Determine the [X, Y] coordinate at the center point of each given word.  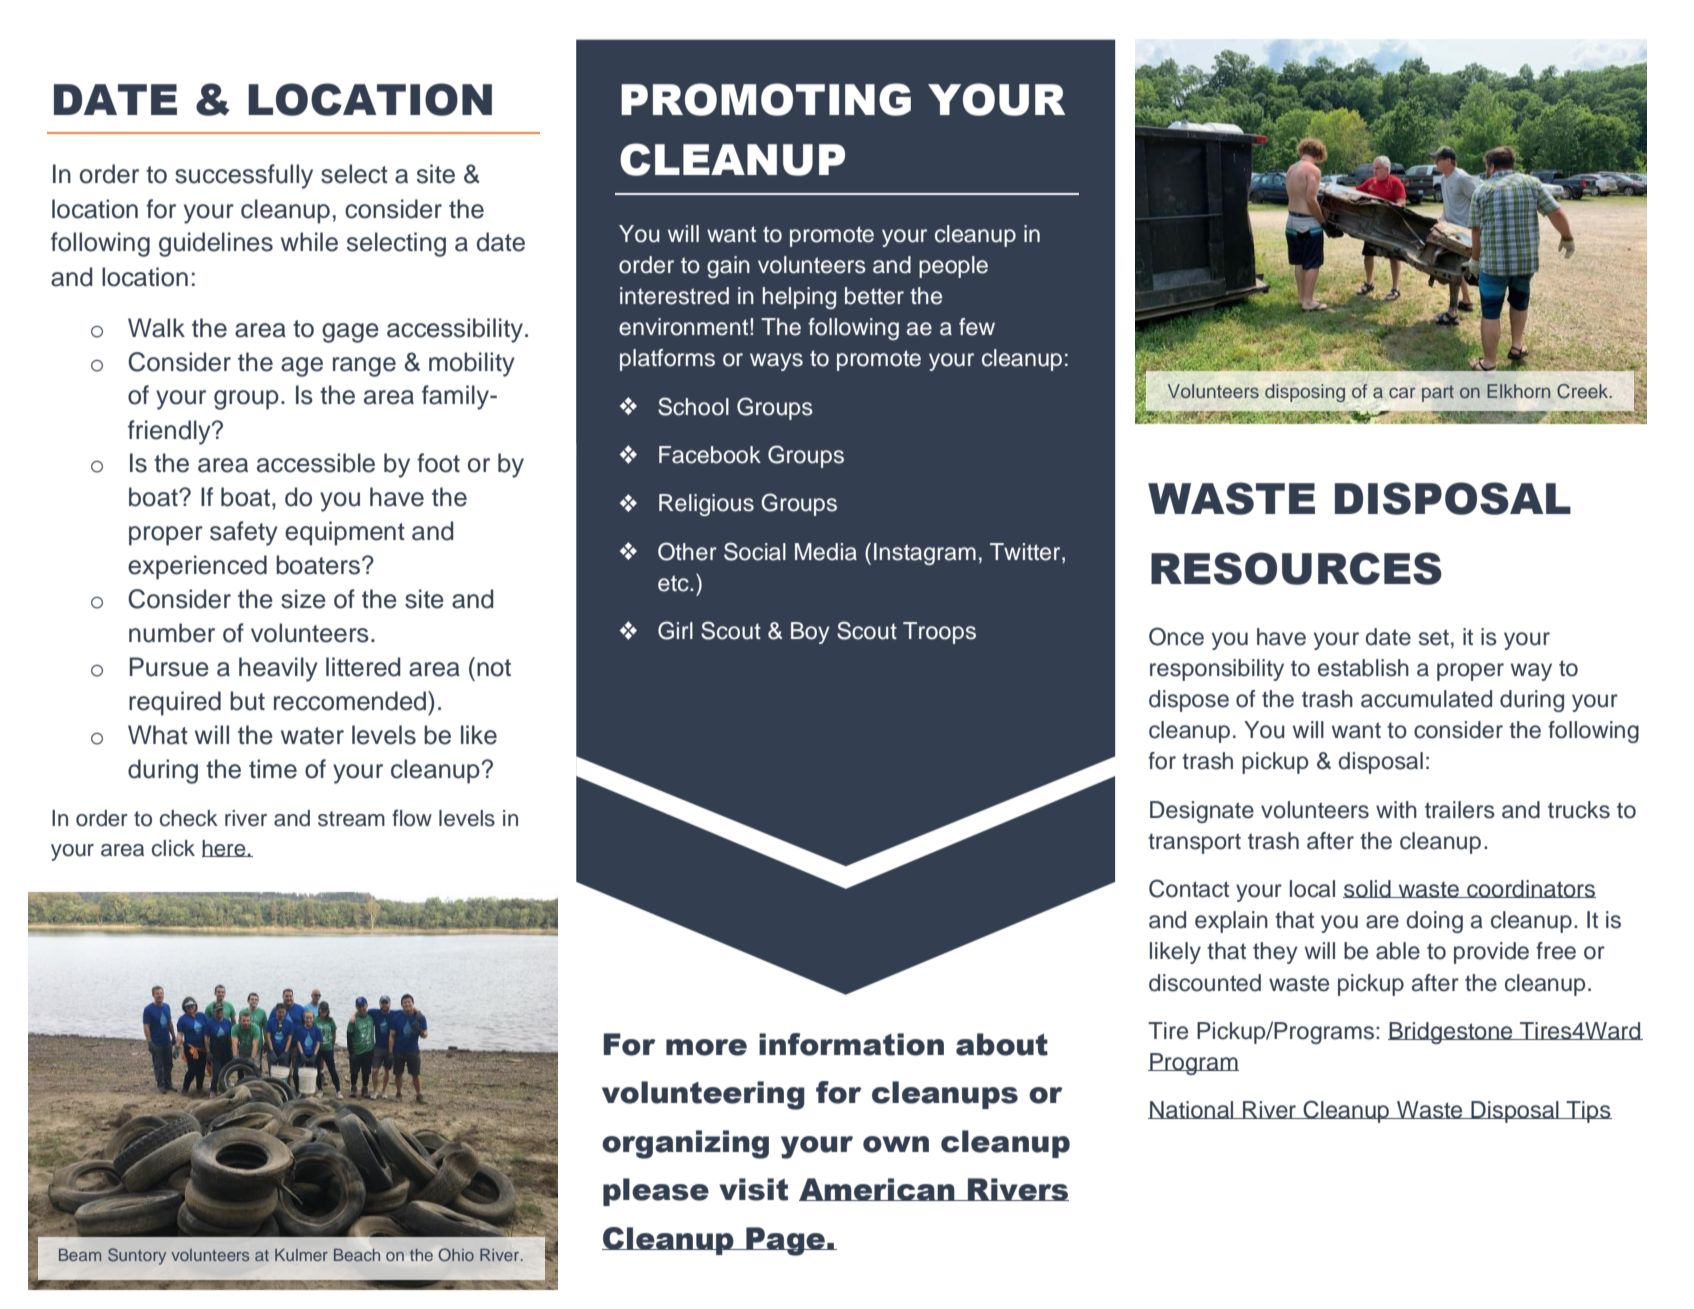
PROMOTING [766, 99]
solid [1368, 889]
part [1438, 393]
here [225, 848]
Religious [706, 505]
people [953, 267]
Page [785, 1241]
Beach [357, 1255]
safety [244, 533]
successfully [244, 176]
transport [1194, 843]
